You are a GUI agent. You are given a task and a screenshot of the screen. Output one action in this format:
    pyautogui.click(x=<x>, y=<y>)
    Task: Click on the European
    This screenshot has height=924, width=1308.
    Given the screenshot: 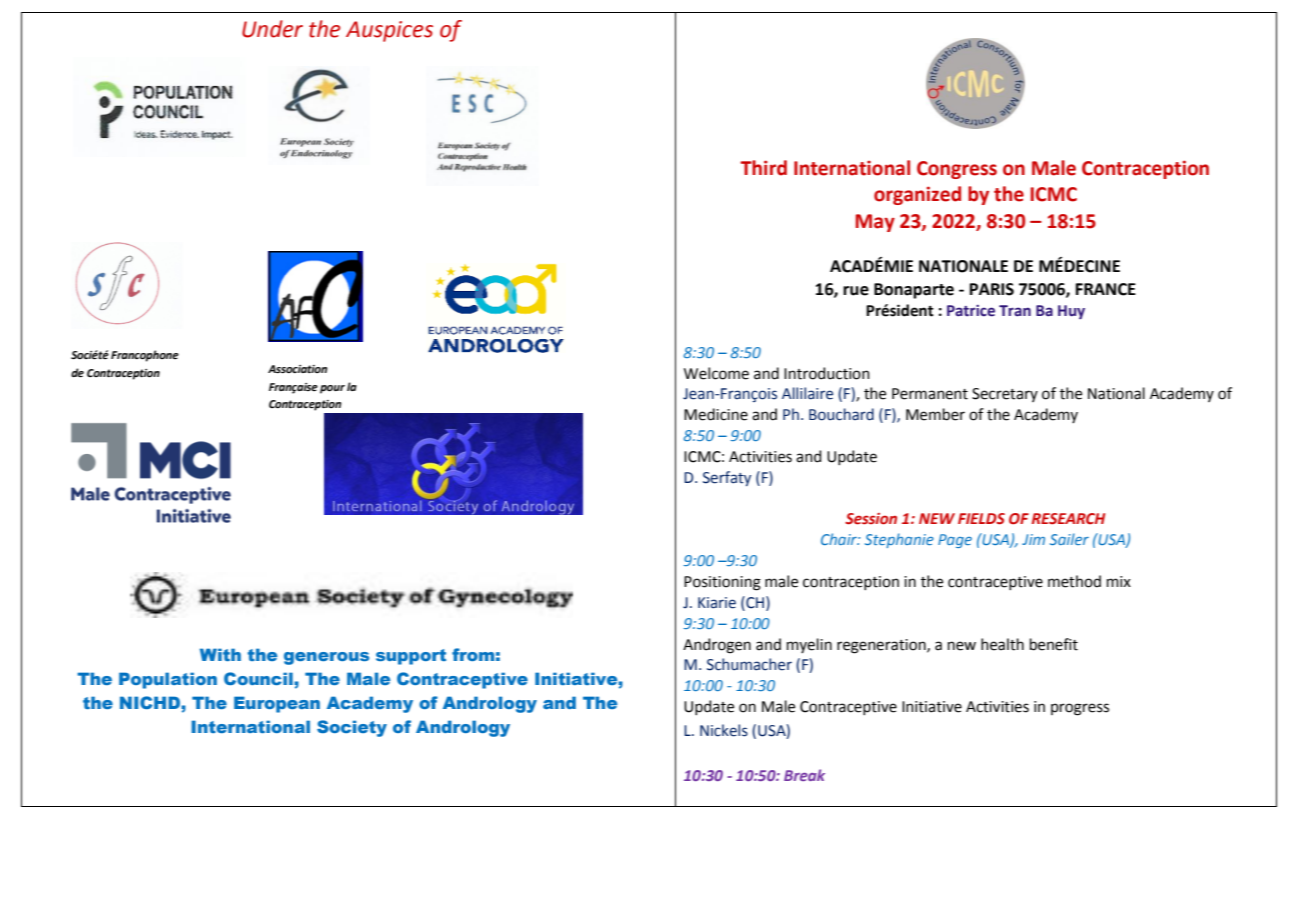 What is the action you would take?
    pyautogui.click(x=277, y=704)
